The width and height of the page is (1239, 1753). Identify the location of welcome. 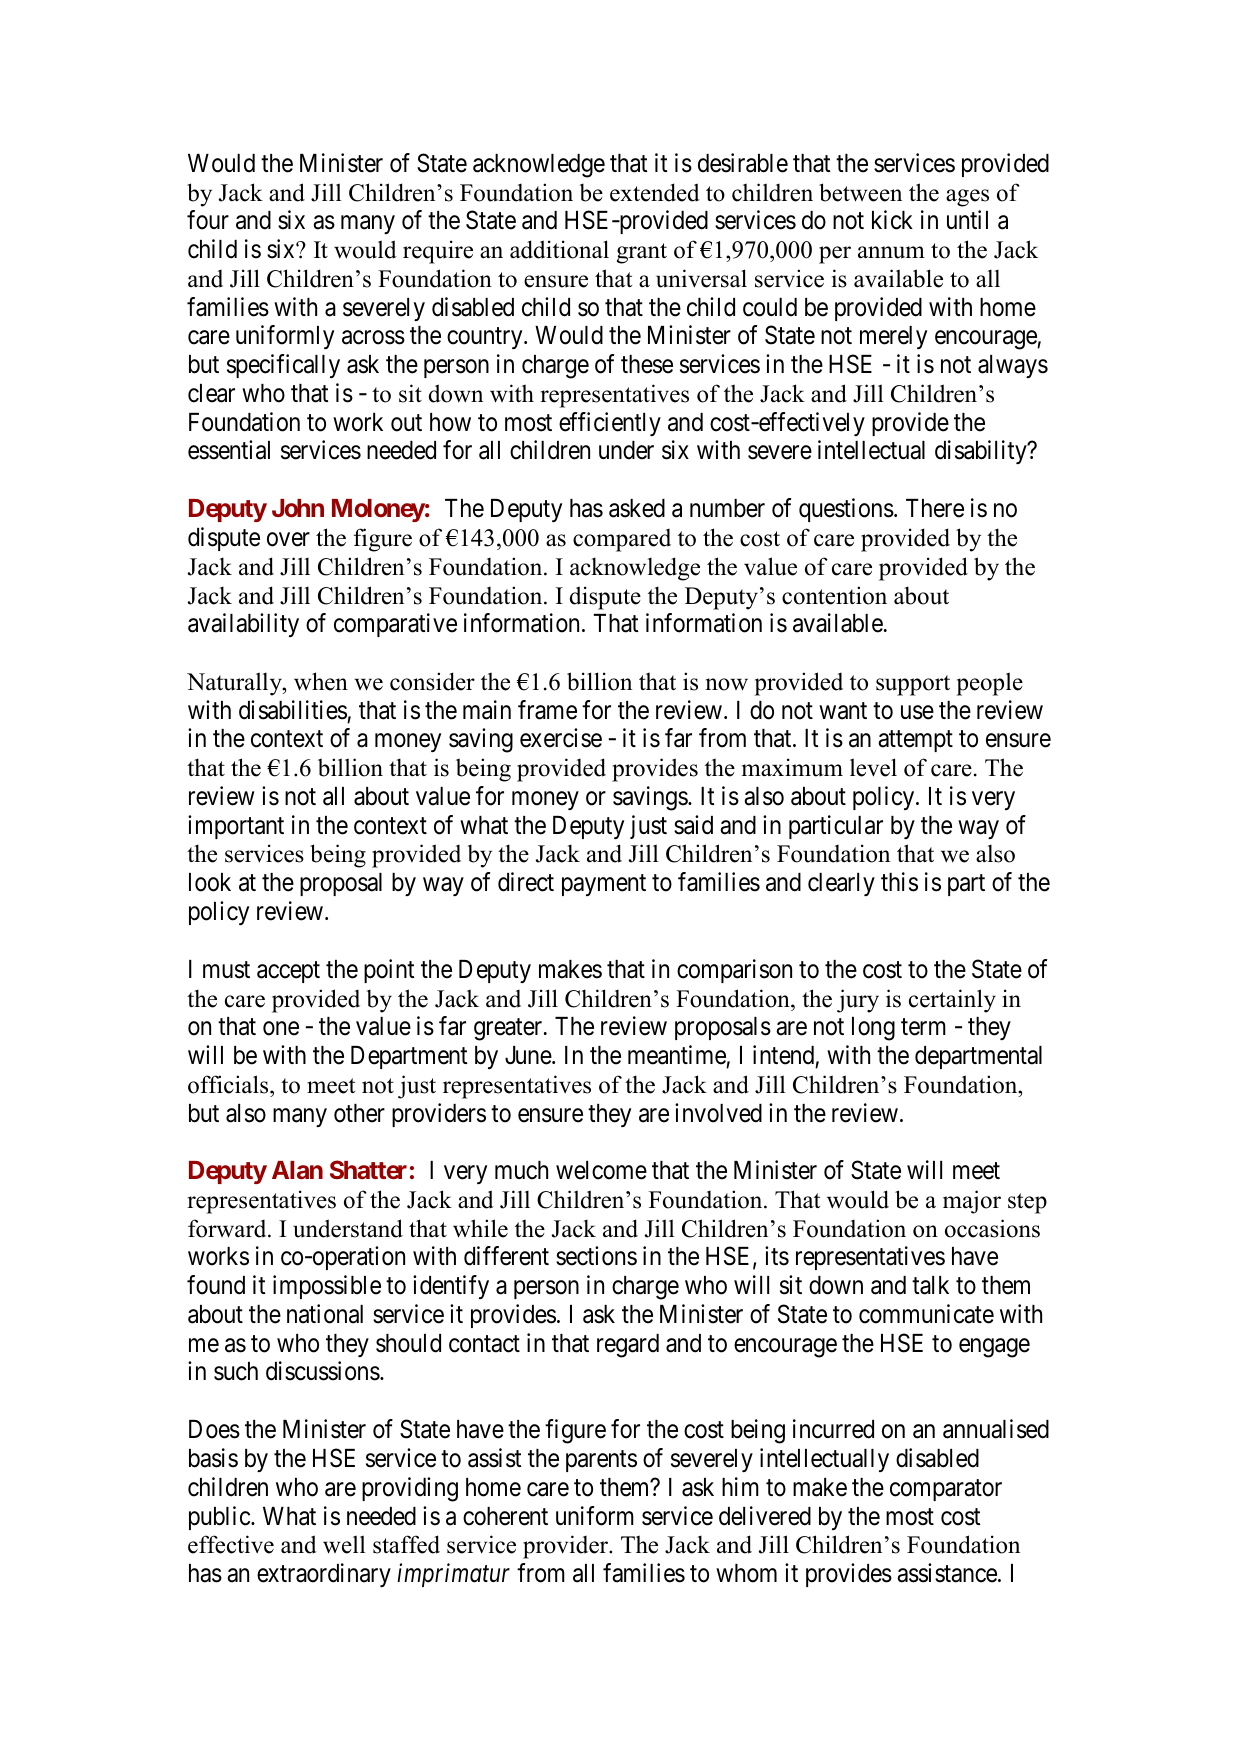
(601, 1170).
